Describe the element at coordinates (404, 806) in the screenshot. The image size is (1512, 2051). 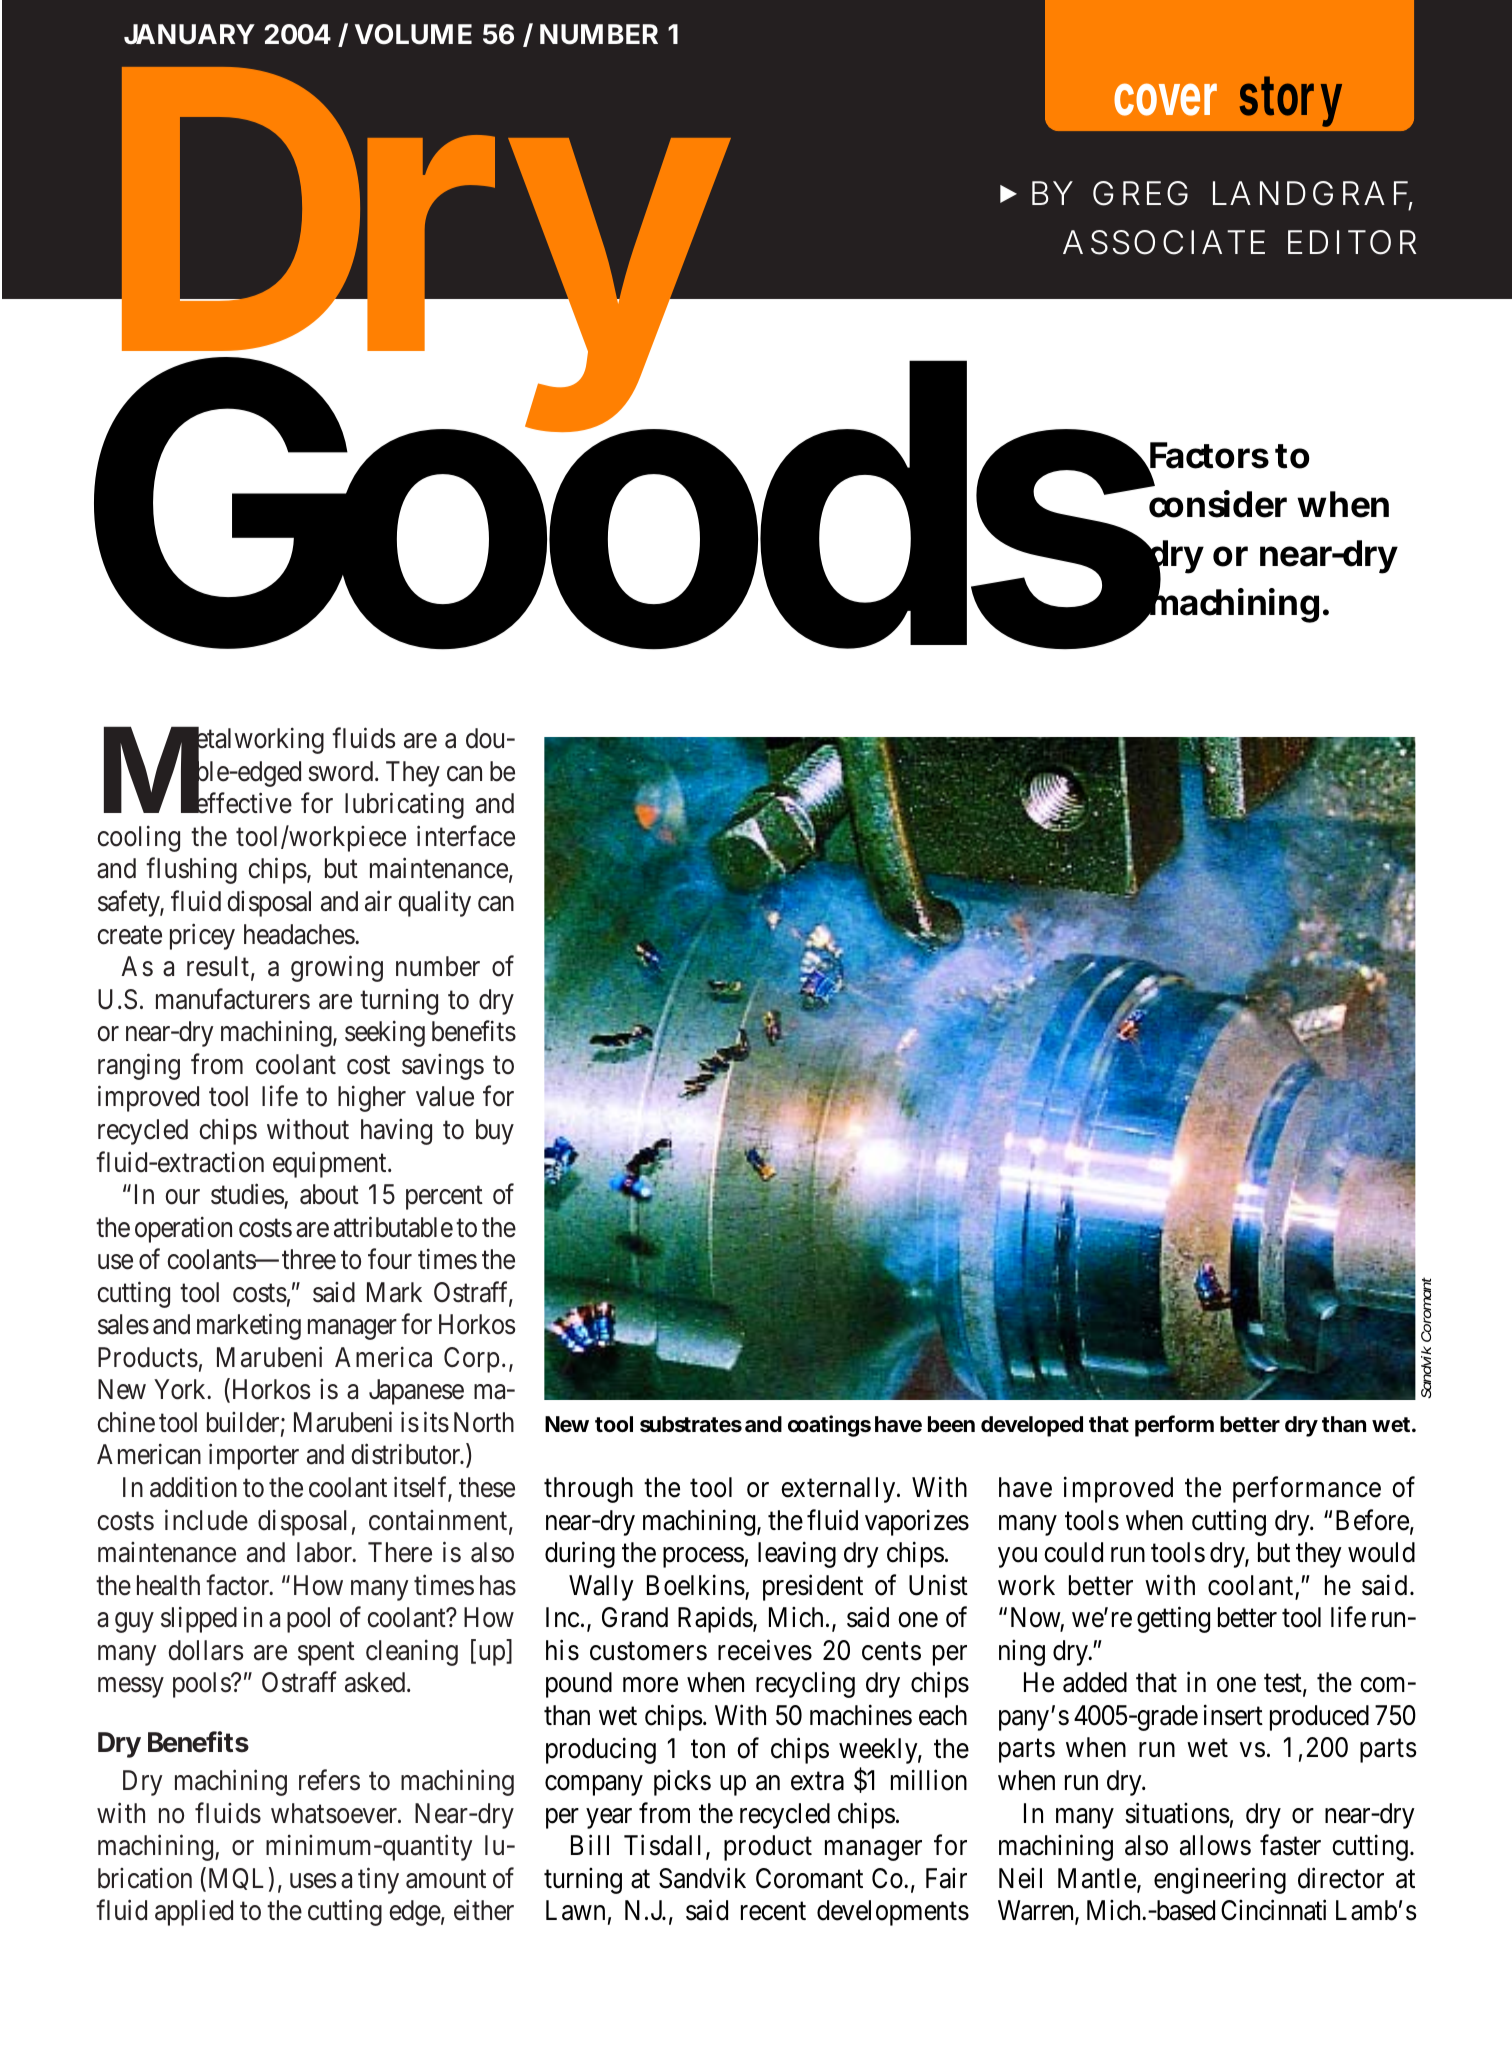
I see `lubricating` at that location.
